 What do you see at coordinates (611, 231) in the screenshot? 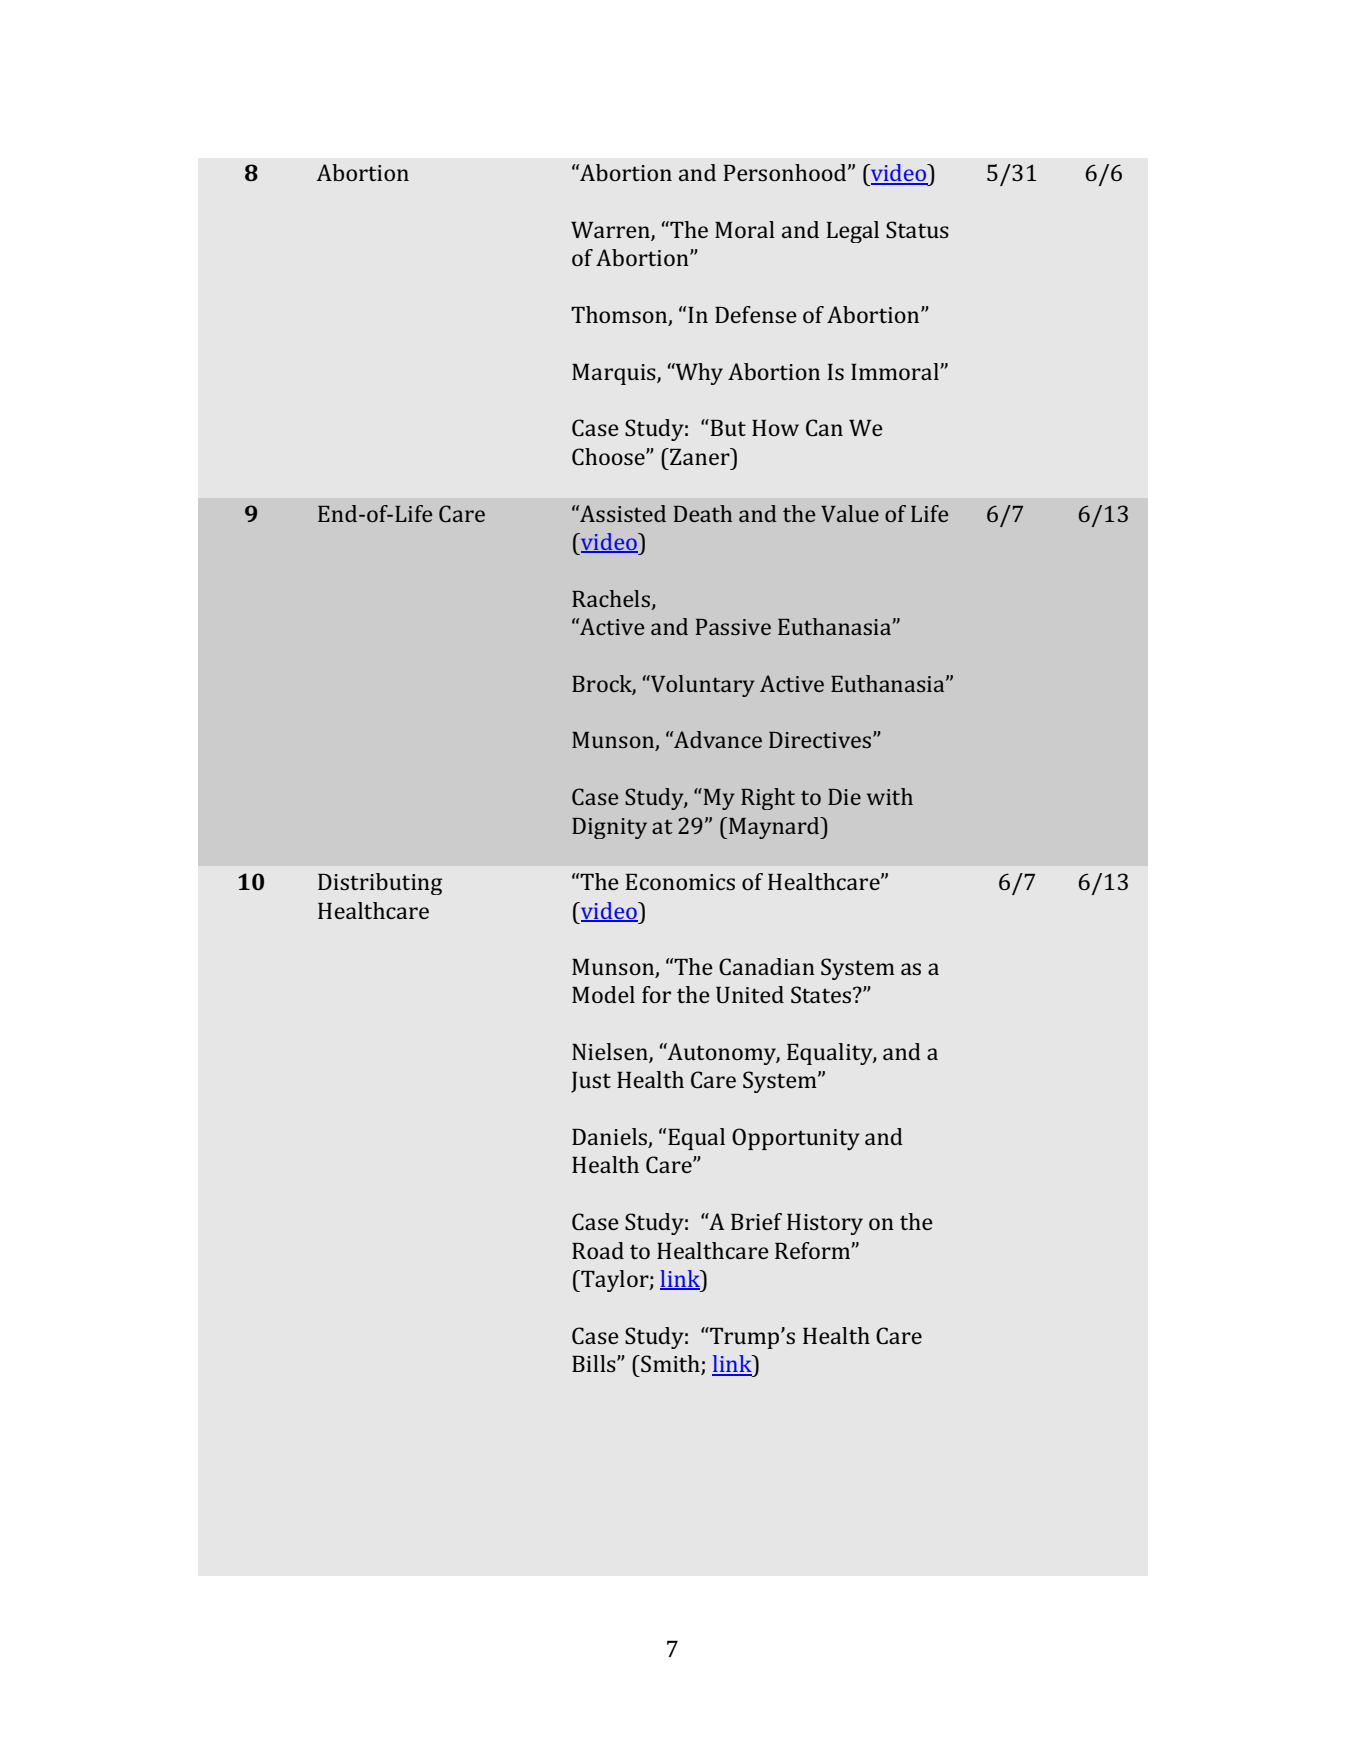
I see `Warren` at bounding box center [611, 231].
